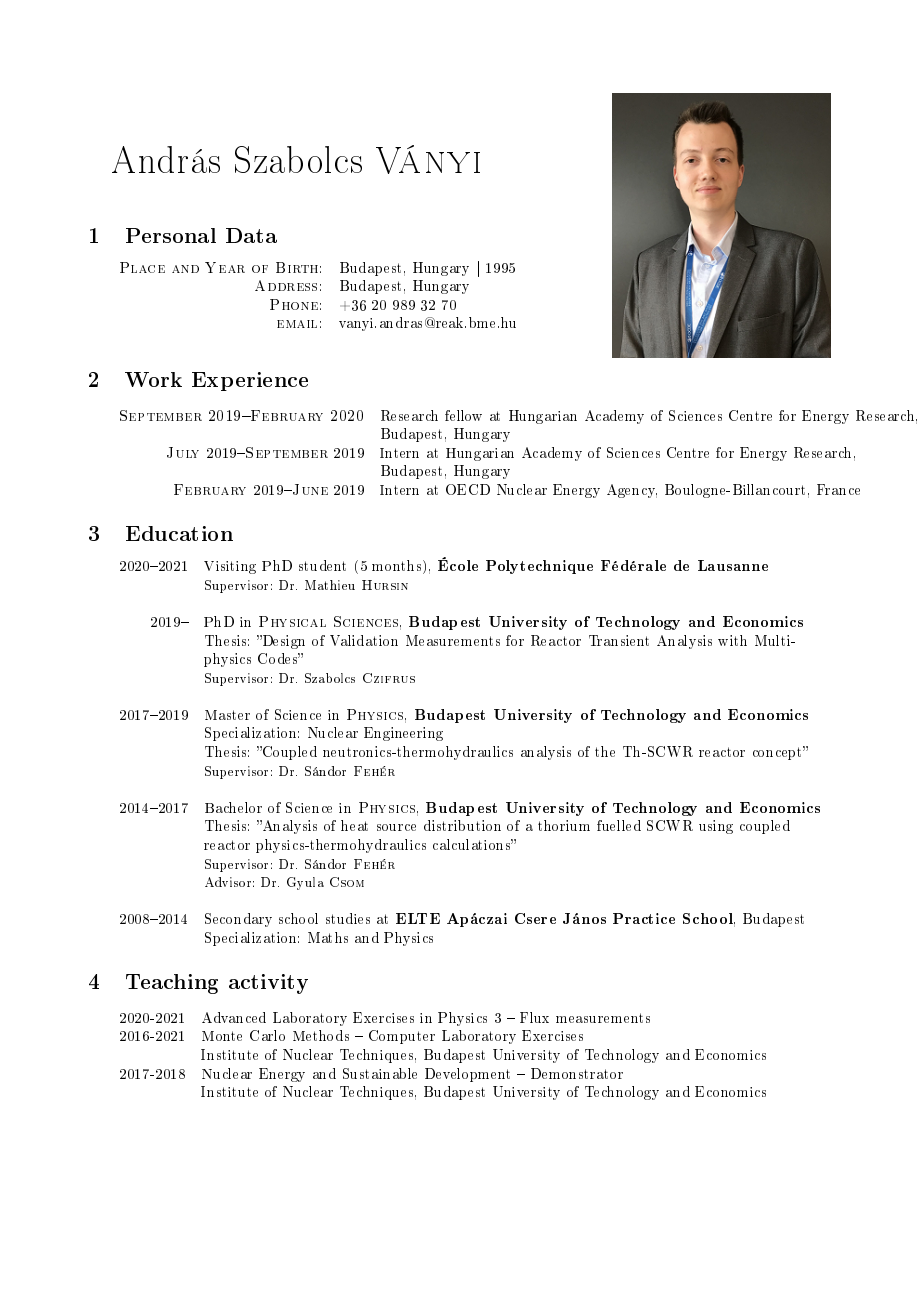 This image has width=924, height=1308. Describe the element at coordinates (838, 489) in the image. I see `France` at that location.
